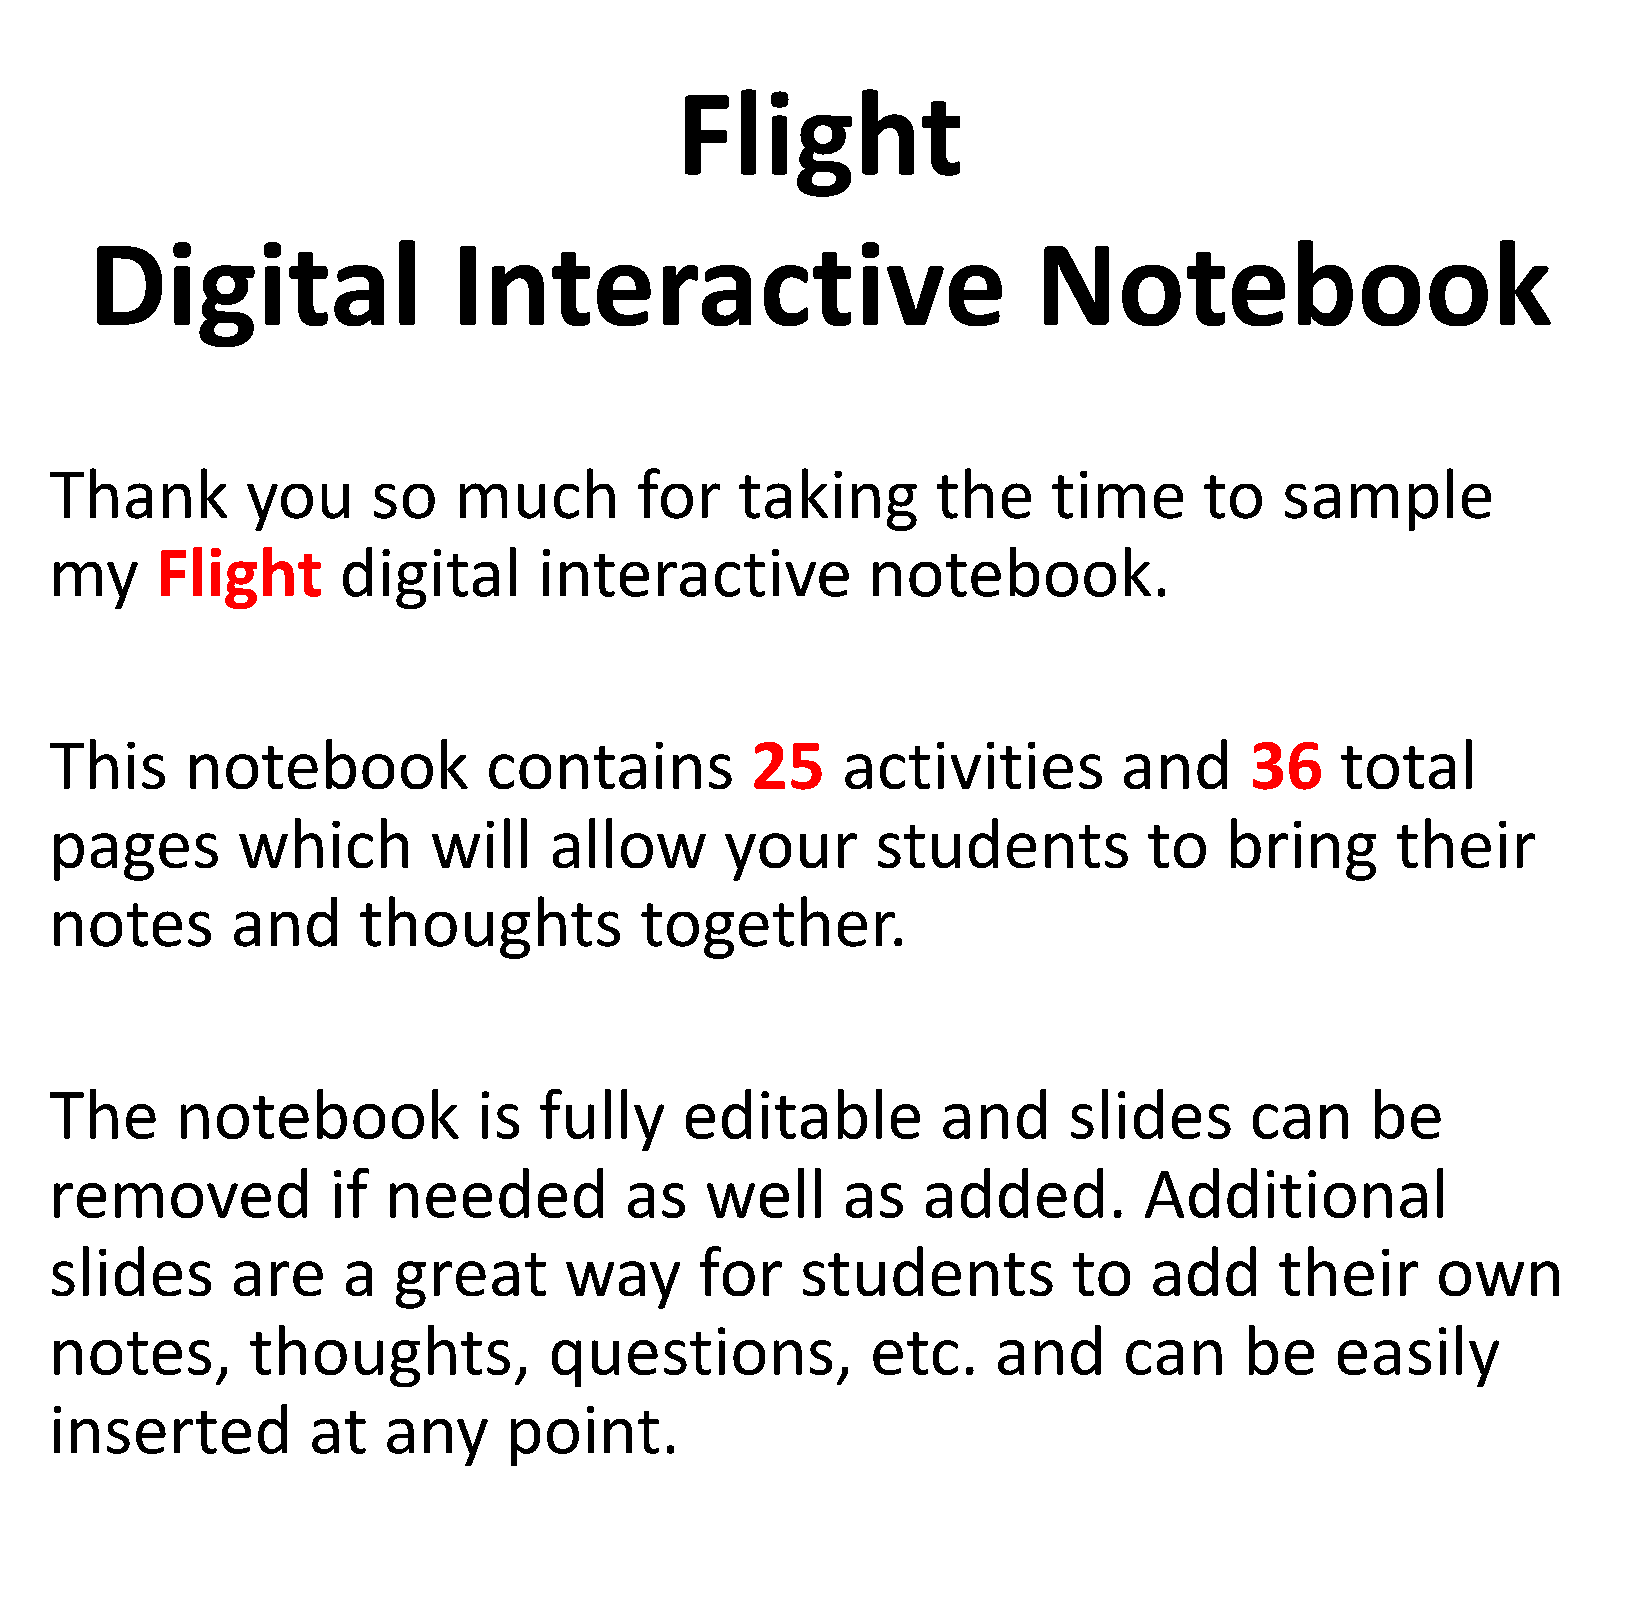 Image resolution: width=1639 pixels, height=1613 pixels. What do you see at coordinates (692, 1357) in the page?
I see `questions` at bounding box center [692, 1357].
